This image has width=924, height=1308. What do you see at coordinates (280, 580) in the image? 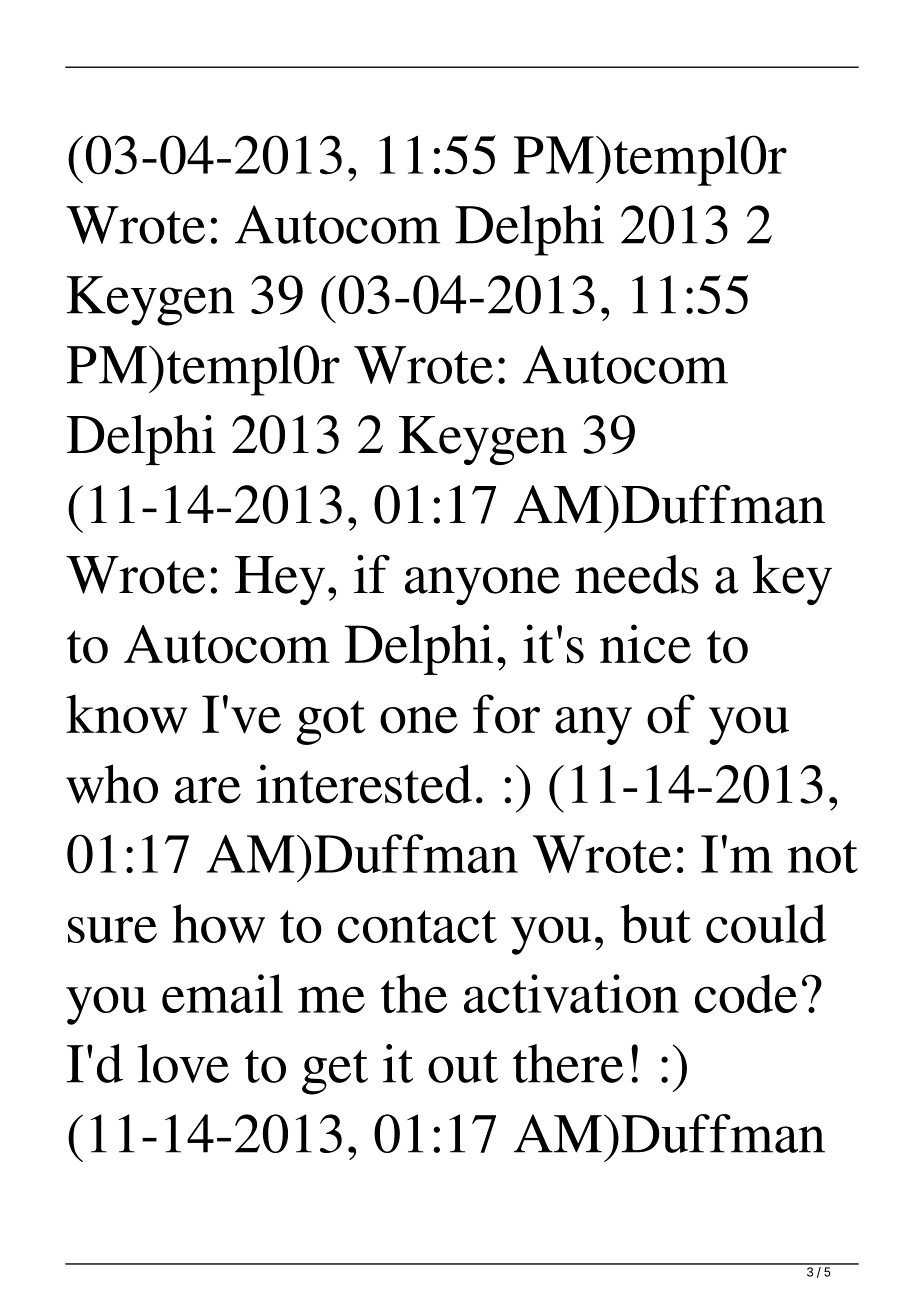
I see `Hey` at bounding box center [280, 580].
